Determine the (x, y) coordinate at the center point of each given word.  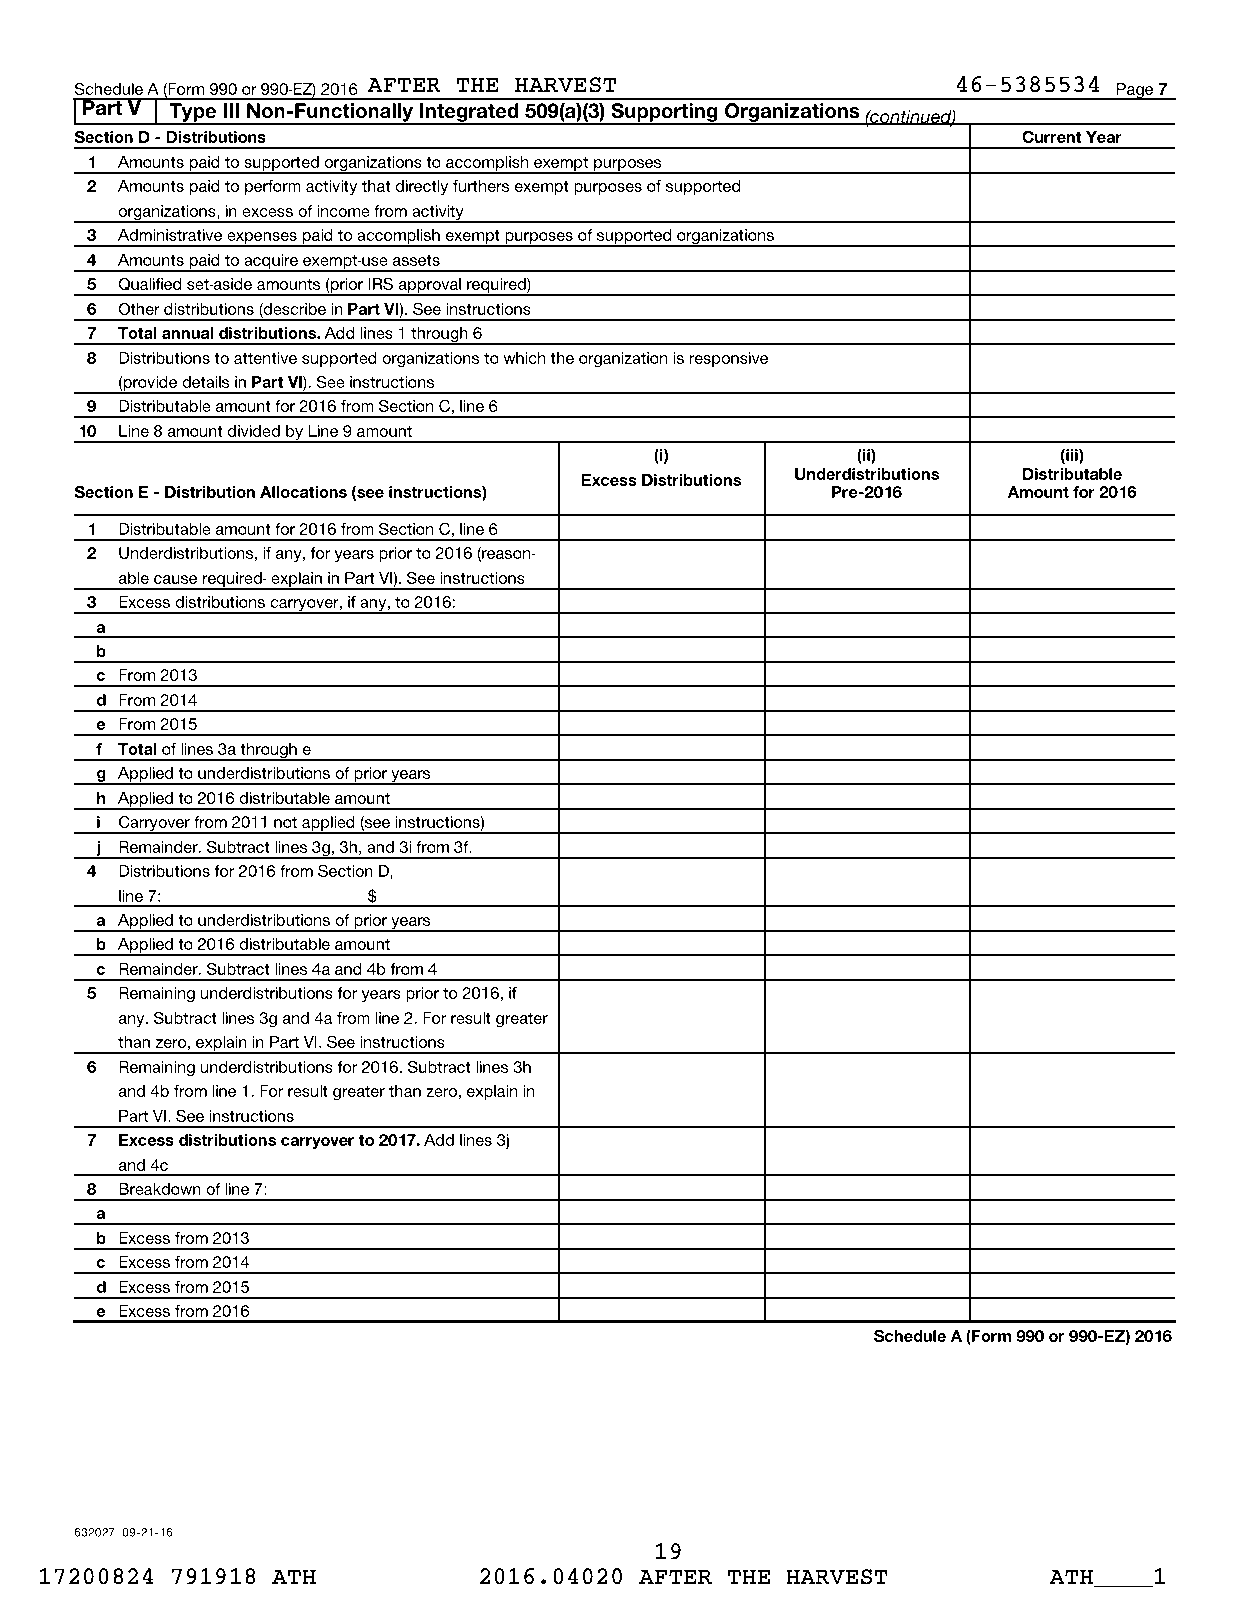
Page (1135, 91)
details (205, 382)
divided (254, 431)
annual (187, 333)
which (524, 358)
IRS (380, 284)
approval (429, 287)
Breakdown (160, 1189)
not (285, 822)
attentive (265, 358)
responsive (728, 359)
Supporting (664, 114)
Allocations (303, 492)
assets (416, 260)
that (376, 186)
